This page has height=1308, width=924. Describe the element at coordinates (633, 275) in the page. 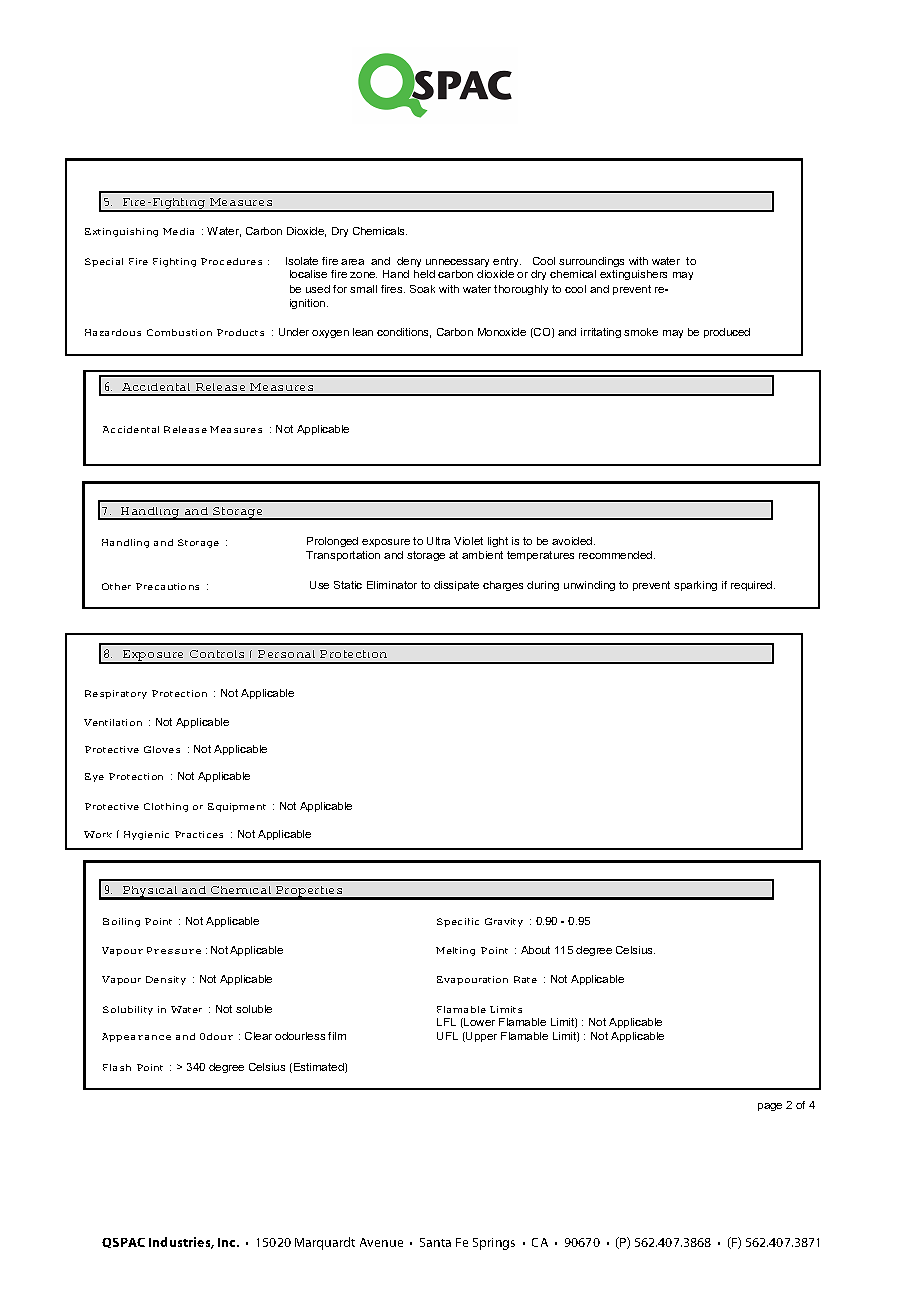

I see `extinguishers` at that location.
